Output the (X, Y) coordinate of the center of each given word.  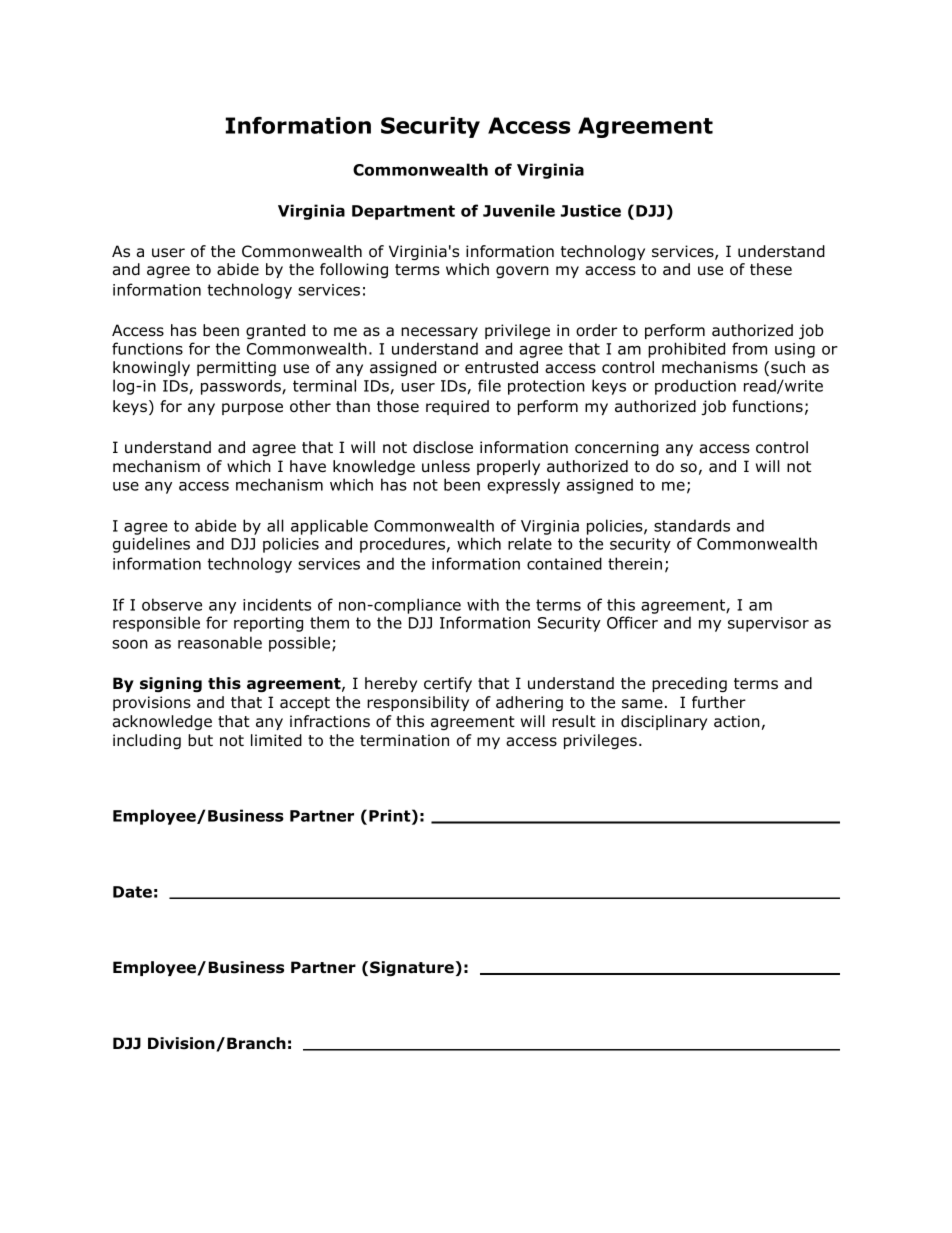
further (719, 702)
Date (132, 892)
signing (171, 684)
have (308, 466)
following (354, 270)
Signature (412, 968)
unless (446, 466)
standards (692, 525)
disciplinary (664, 722)
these (771, 269)
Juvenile (519, 210)
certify (448, 684)
